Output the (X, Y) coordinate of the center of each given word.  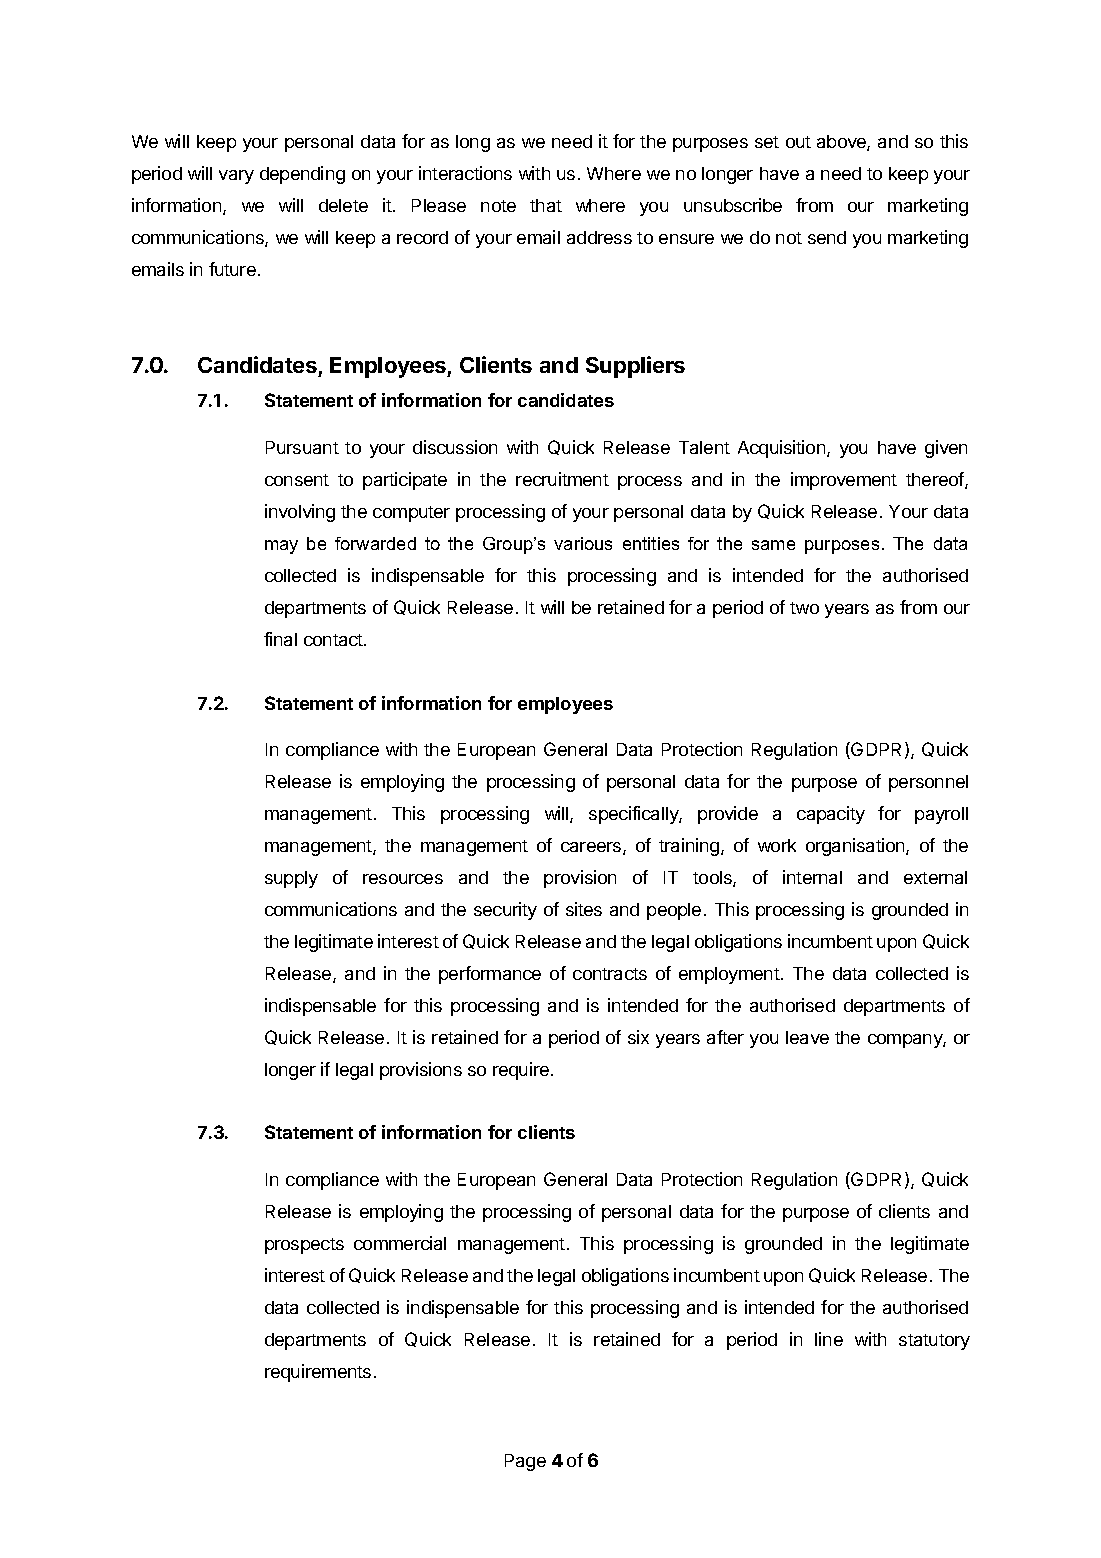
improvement (844, 481)
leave (807, 1037)
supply (291, 879)
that (546, 205)
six (638, 1037)
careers (592, 848)
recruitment (562, 479)
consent (297, 480)
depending (302, 175)
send (827, 237)
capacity (831, 815)
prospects (304, 1246)
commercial (400, 1243)
